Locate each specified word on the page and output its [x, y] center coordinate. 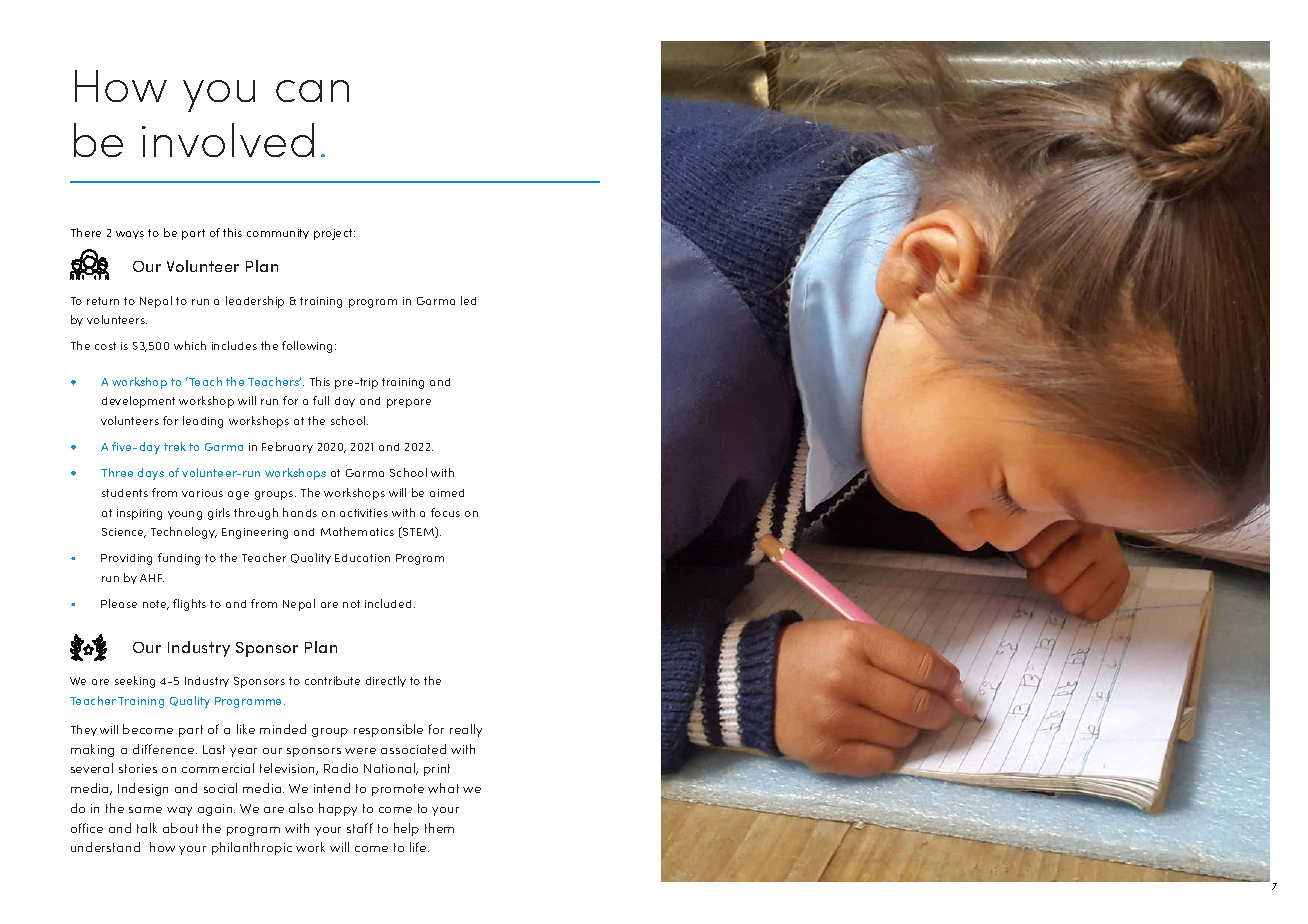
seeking [135, 682]
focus [445, 512]
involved [228, 140]
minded [283, 729]
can [312, 91]
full [321, 400]
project [334, 234]
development [138, 402]
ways [130, 235]
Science [124, 533]
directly [386, 681]
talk [147, 828]
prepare [409, 403]
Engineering [255, 533]
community [278, 234]
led [468, 300]
